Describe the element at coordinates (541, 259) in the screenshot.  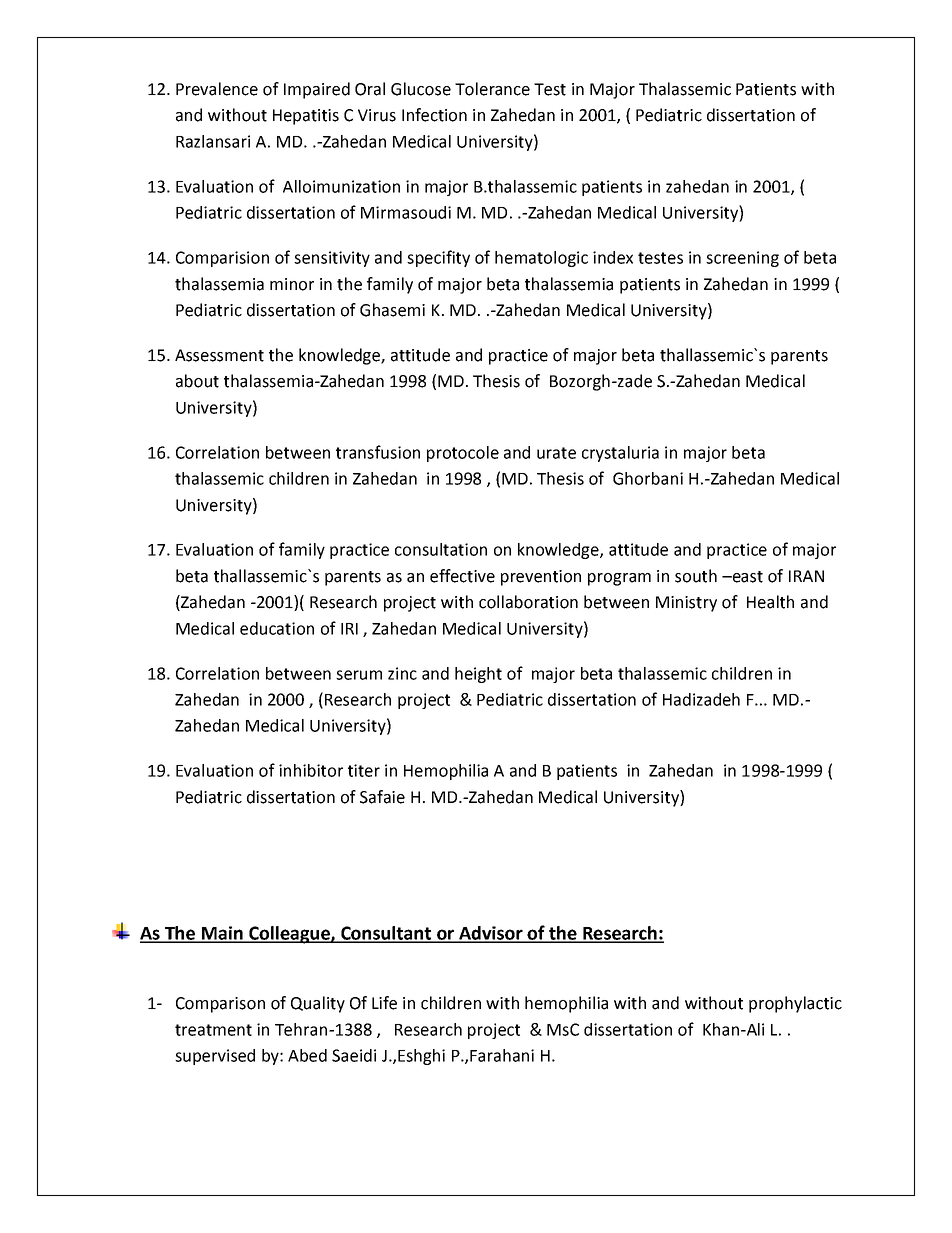
I see `hematologic` at that location.
